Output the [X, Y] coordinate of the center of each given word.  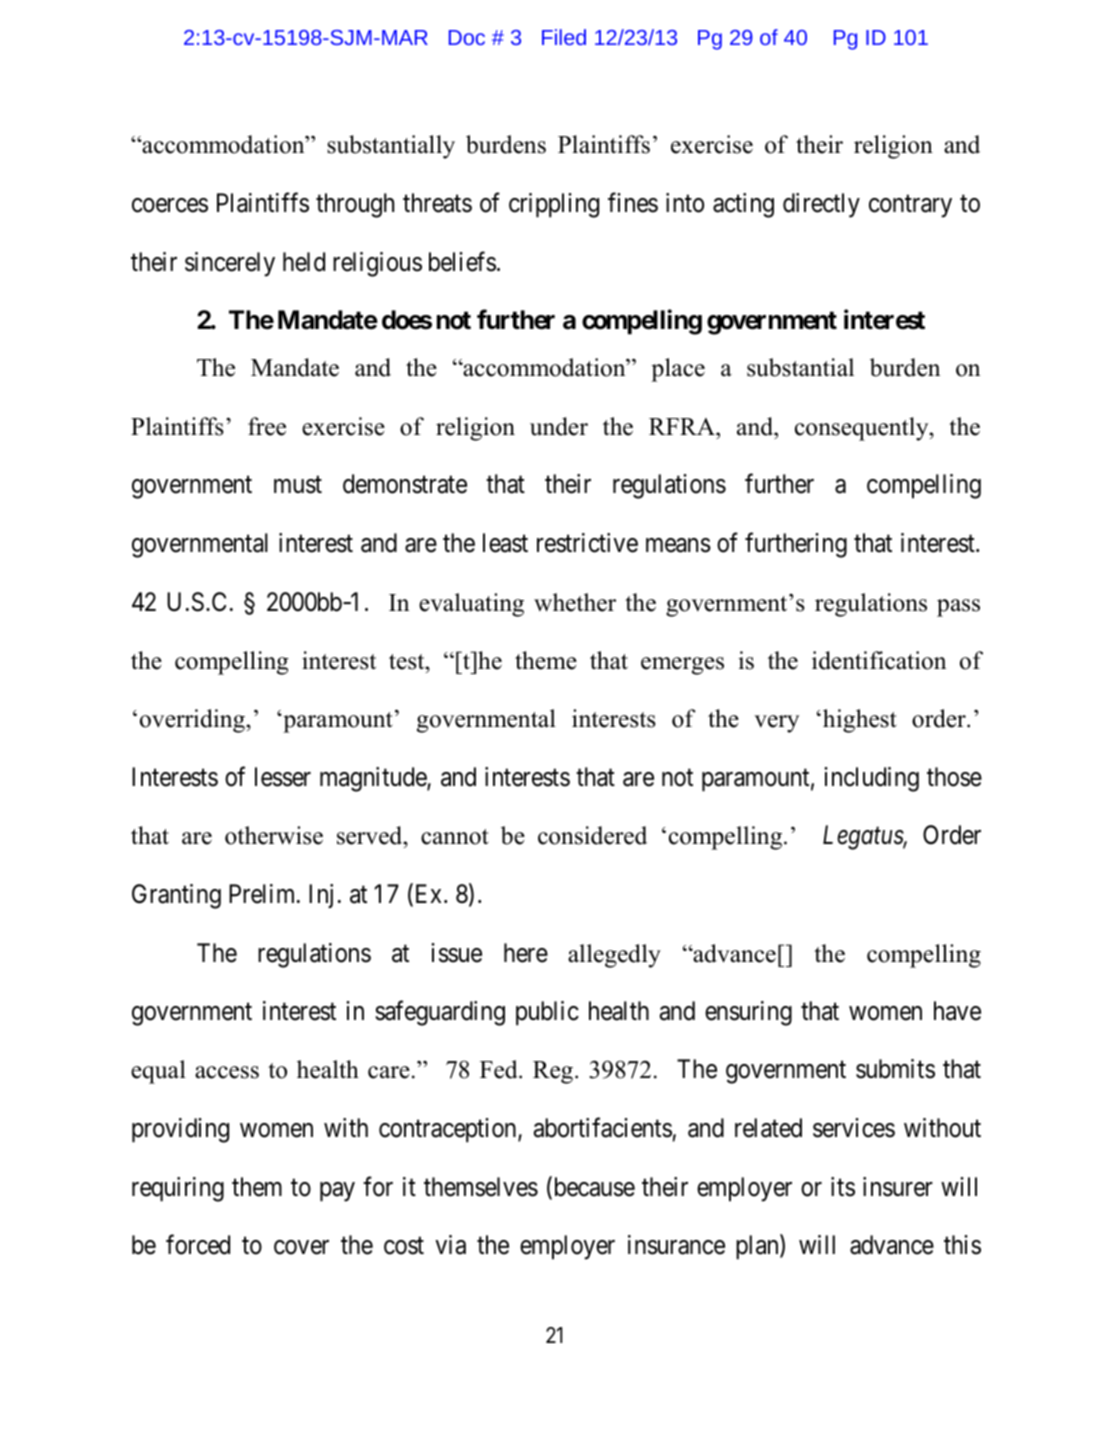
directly [821, 205]
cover [301, 1247]
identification [879, 660]
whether [575, 602]
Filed [564, 37]
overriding [193, 721]
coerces [170, 205]
